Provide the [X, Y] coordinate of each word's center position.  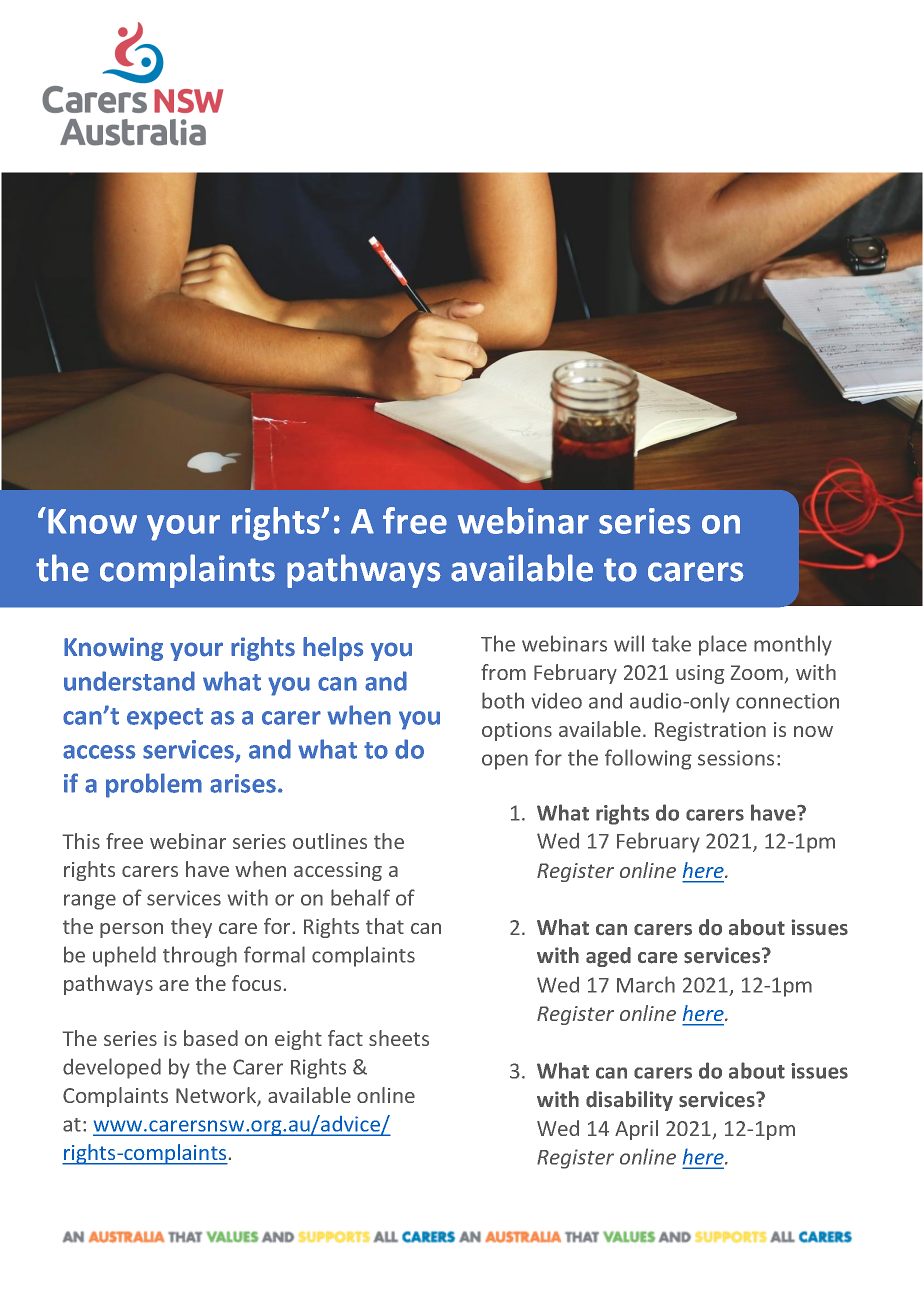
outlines [330, 841]
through [200, 956]
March [646, 984]
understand [129, 681]
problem [154, 785]
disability [629, 1101]
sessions [736, 758]
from [503, 672]
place [723, 645]
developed [112, 1068]
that [385, 926]
